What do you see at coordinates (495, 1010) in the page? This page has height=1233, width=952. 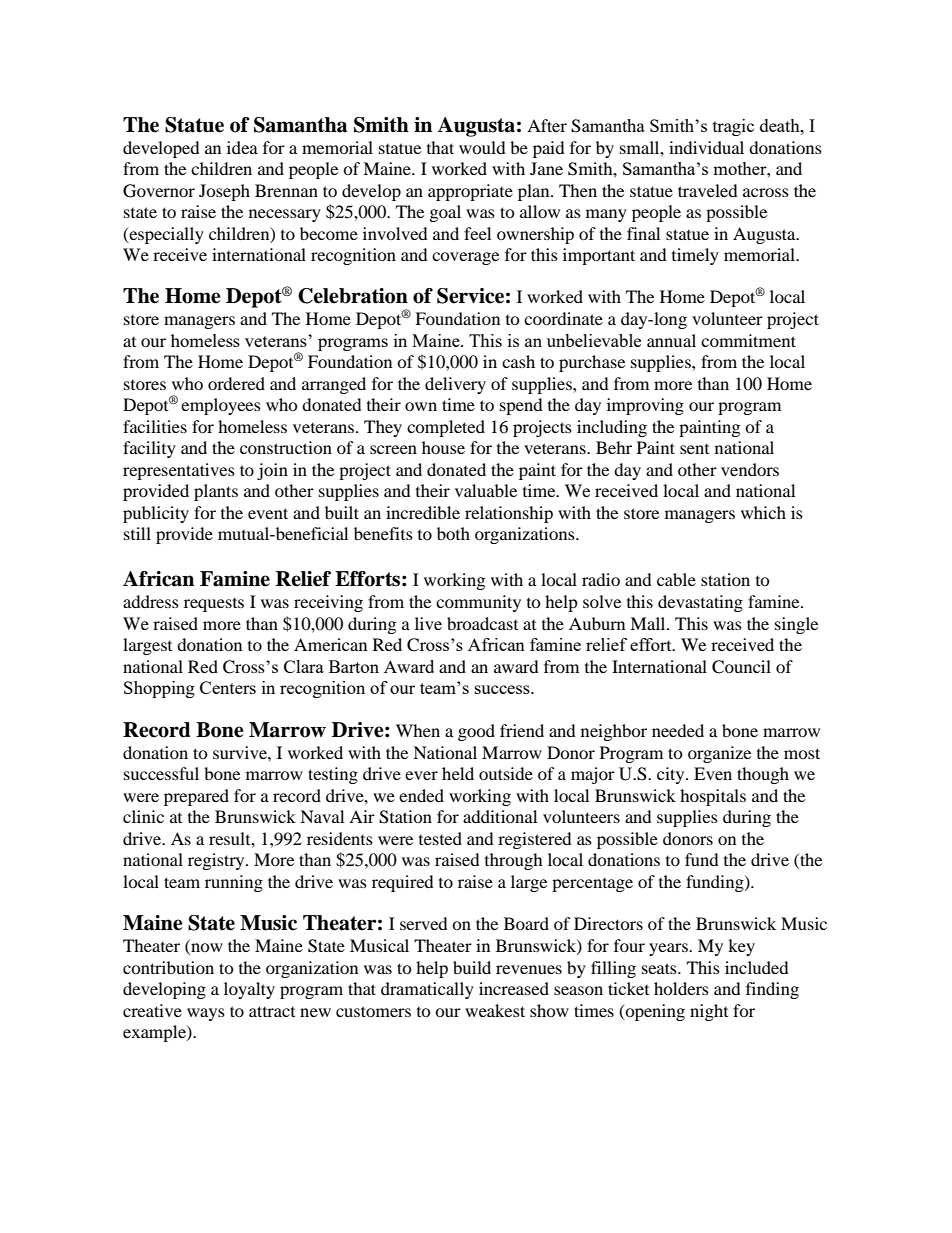 I see `weakest` at bounding box center [495, 1010].
